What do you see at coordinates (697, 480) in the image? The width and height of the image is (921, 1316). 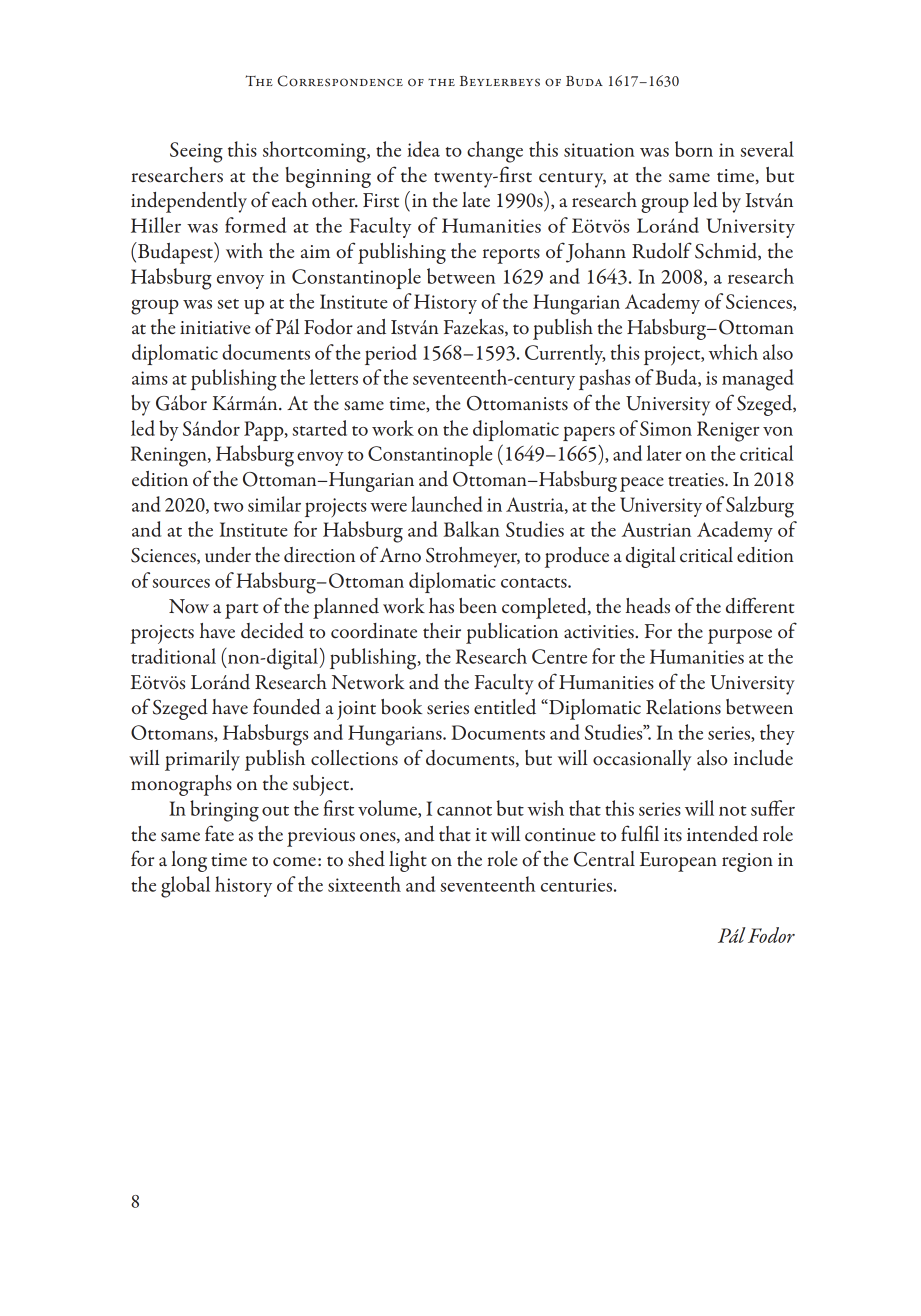 I see `treaties` at bounding box center [697, 480].
